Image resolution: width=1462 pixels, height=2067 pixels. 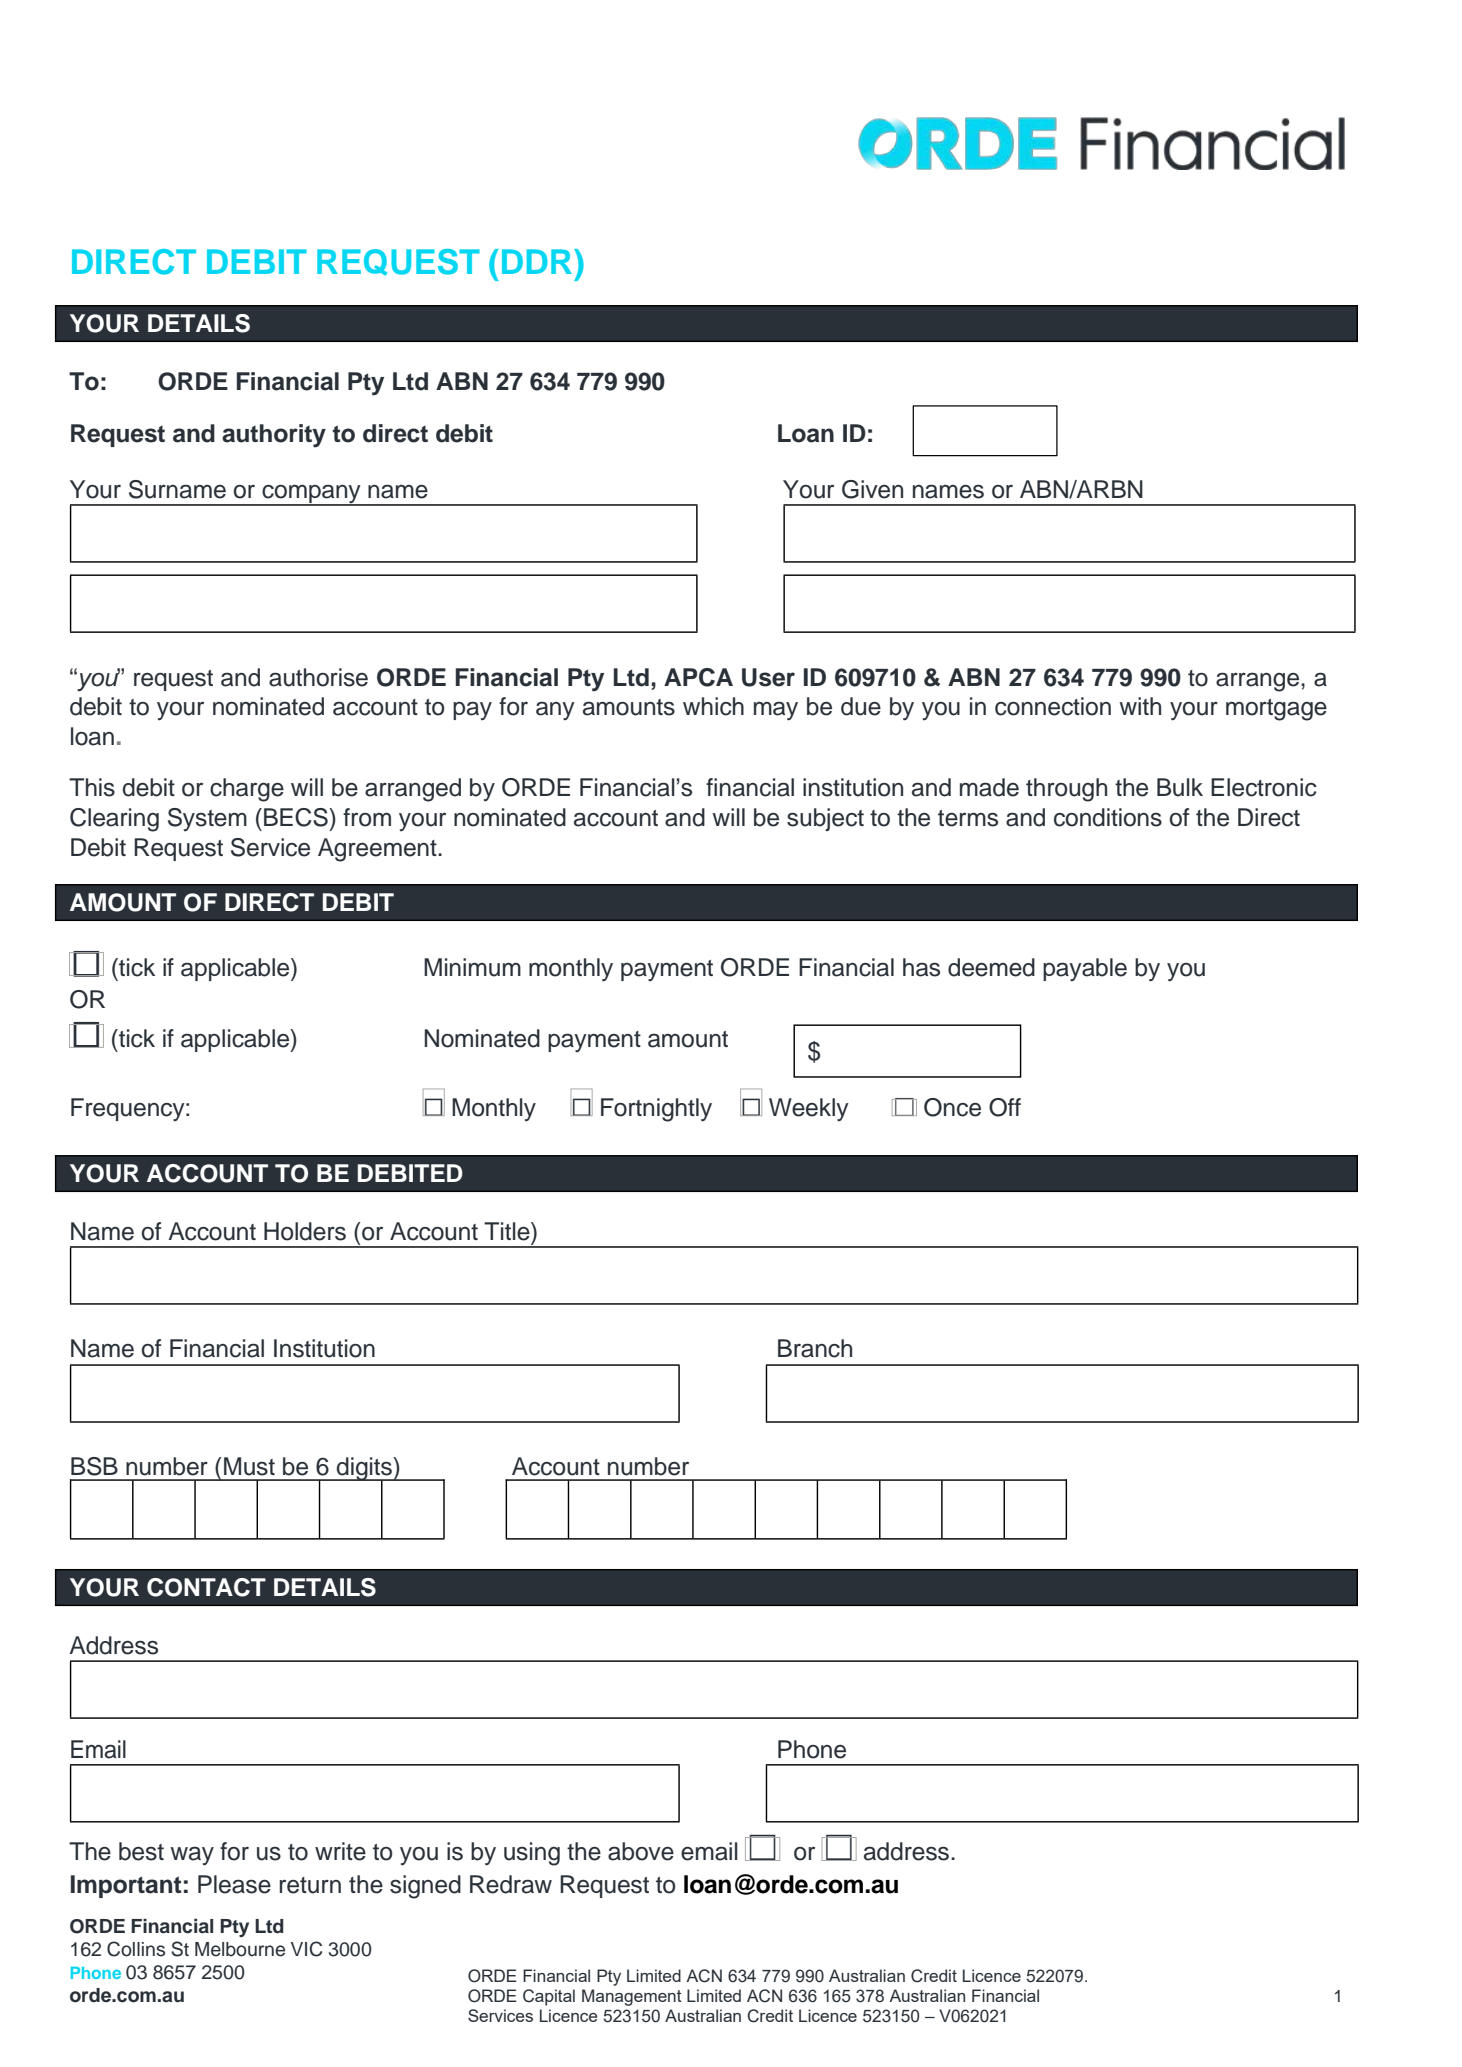 I want to click on Melbourne, so click(x=240, y=1949).
